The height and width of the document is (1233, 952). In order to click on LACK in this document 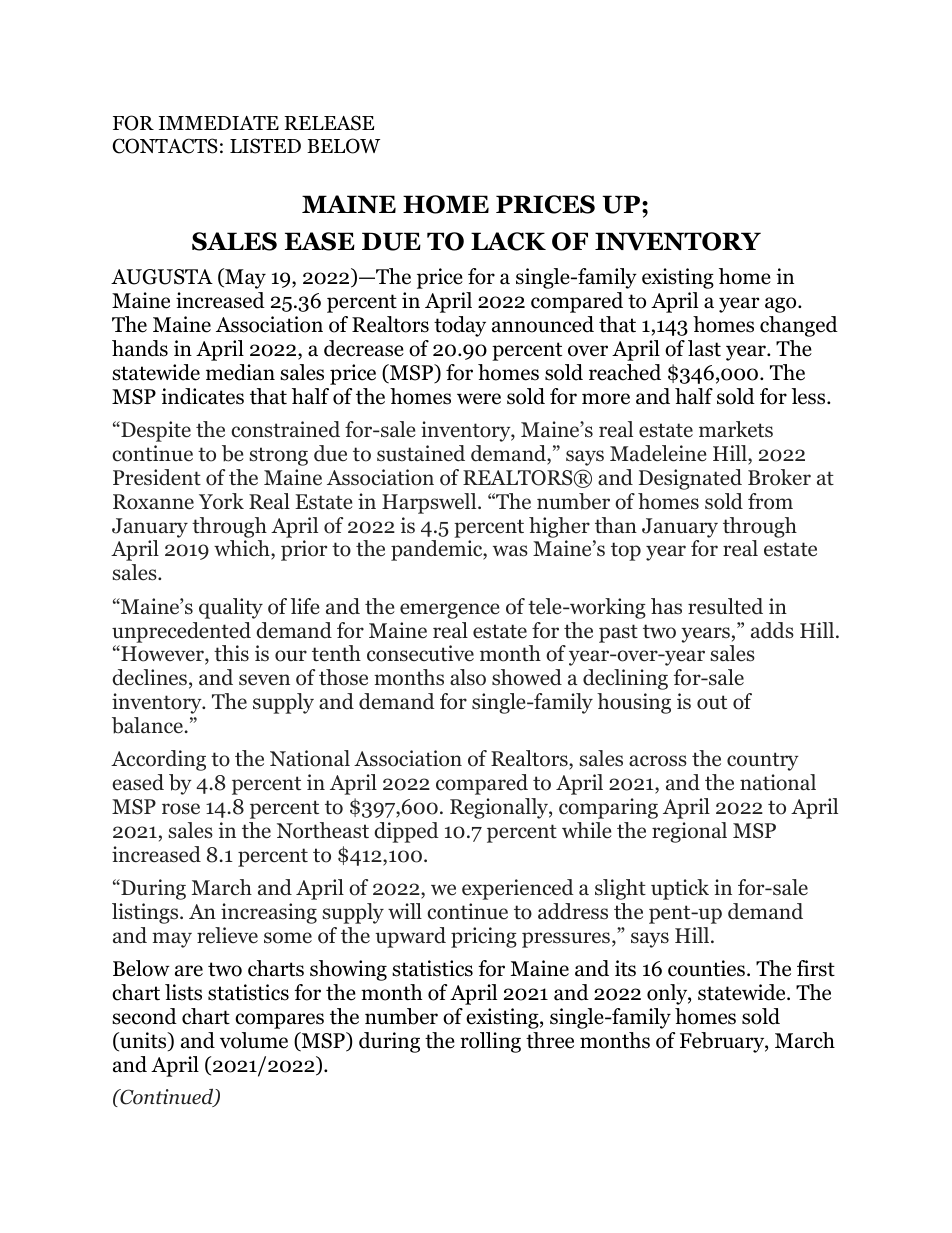, I will do `click(508, 241)`.
